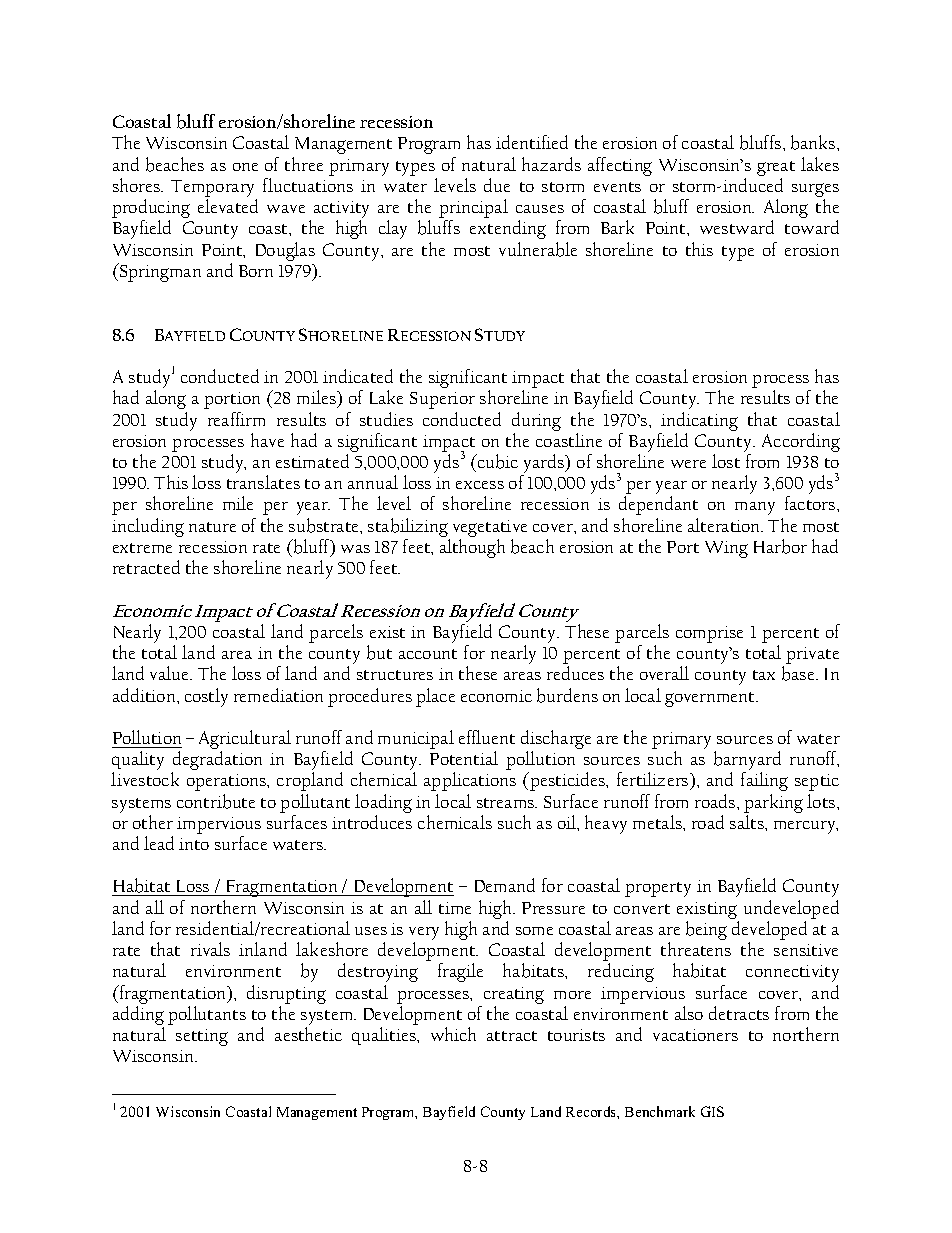 The image size is (952, 1233). Describe the element at coordinates (428, 654) in the screenshot. I see `account` at that location.
